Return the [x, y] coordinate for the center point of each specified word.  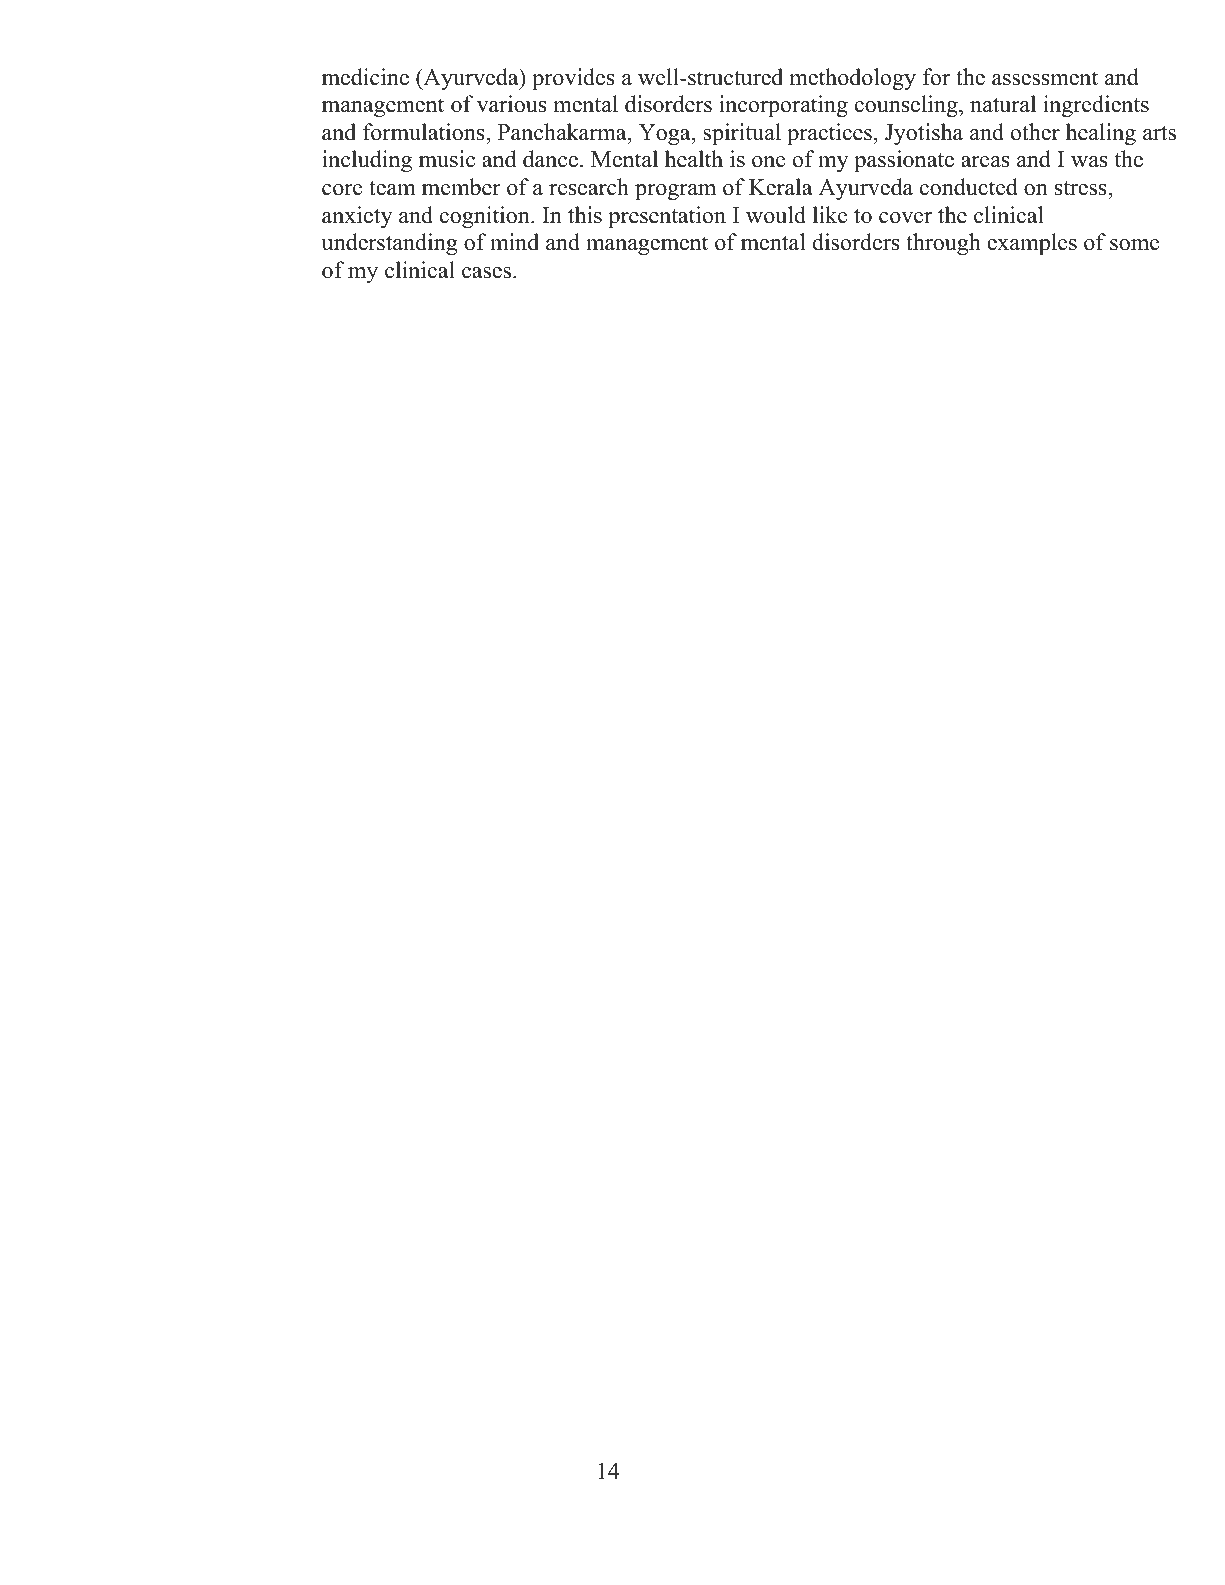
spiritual [742, 134]
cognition [486, 217]
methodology [852, 79]
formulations [425, 132]
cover [905, 218]
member [461, 187]
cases [488, 273]
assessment [1045, 78]
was [1089, 162]
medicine [365, 77]
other [1035, 132]
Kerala [781, 187]
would [776, 215]
